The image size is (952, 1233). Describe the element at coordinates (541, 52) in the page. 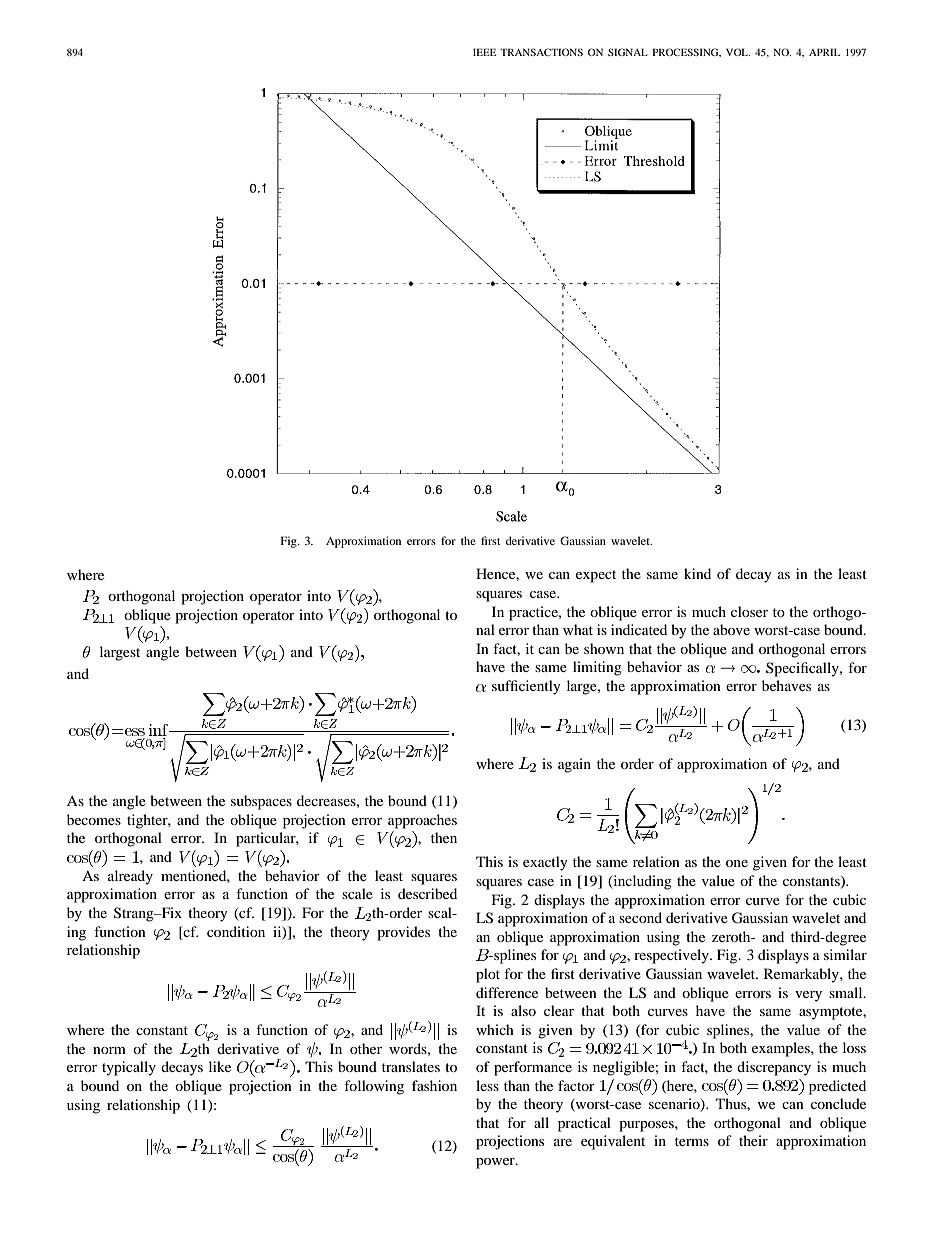

I see `TRANSACTIONS` at that location.
